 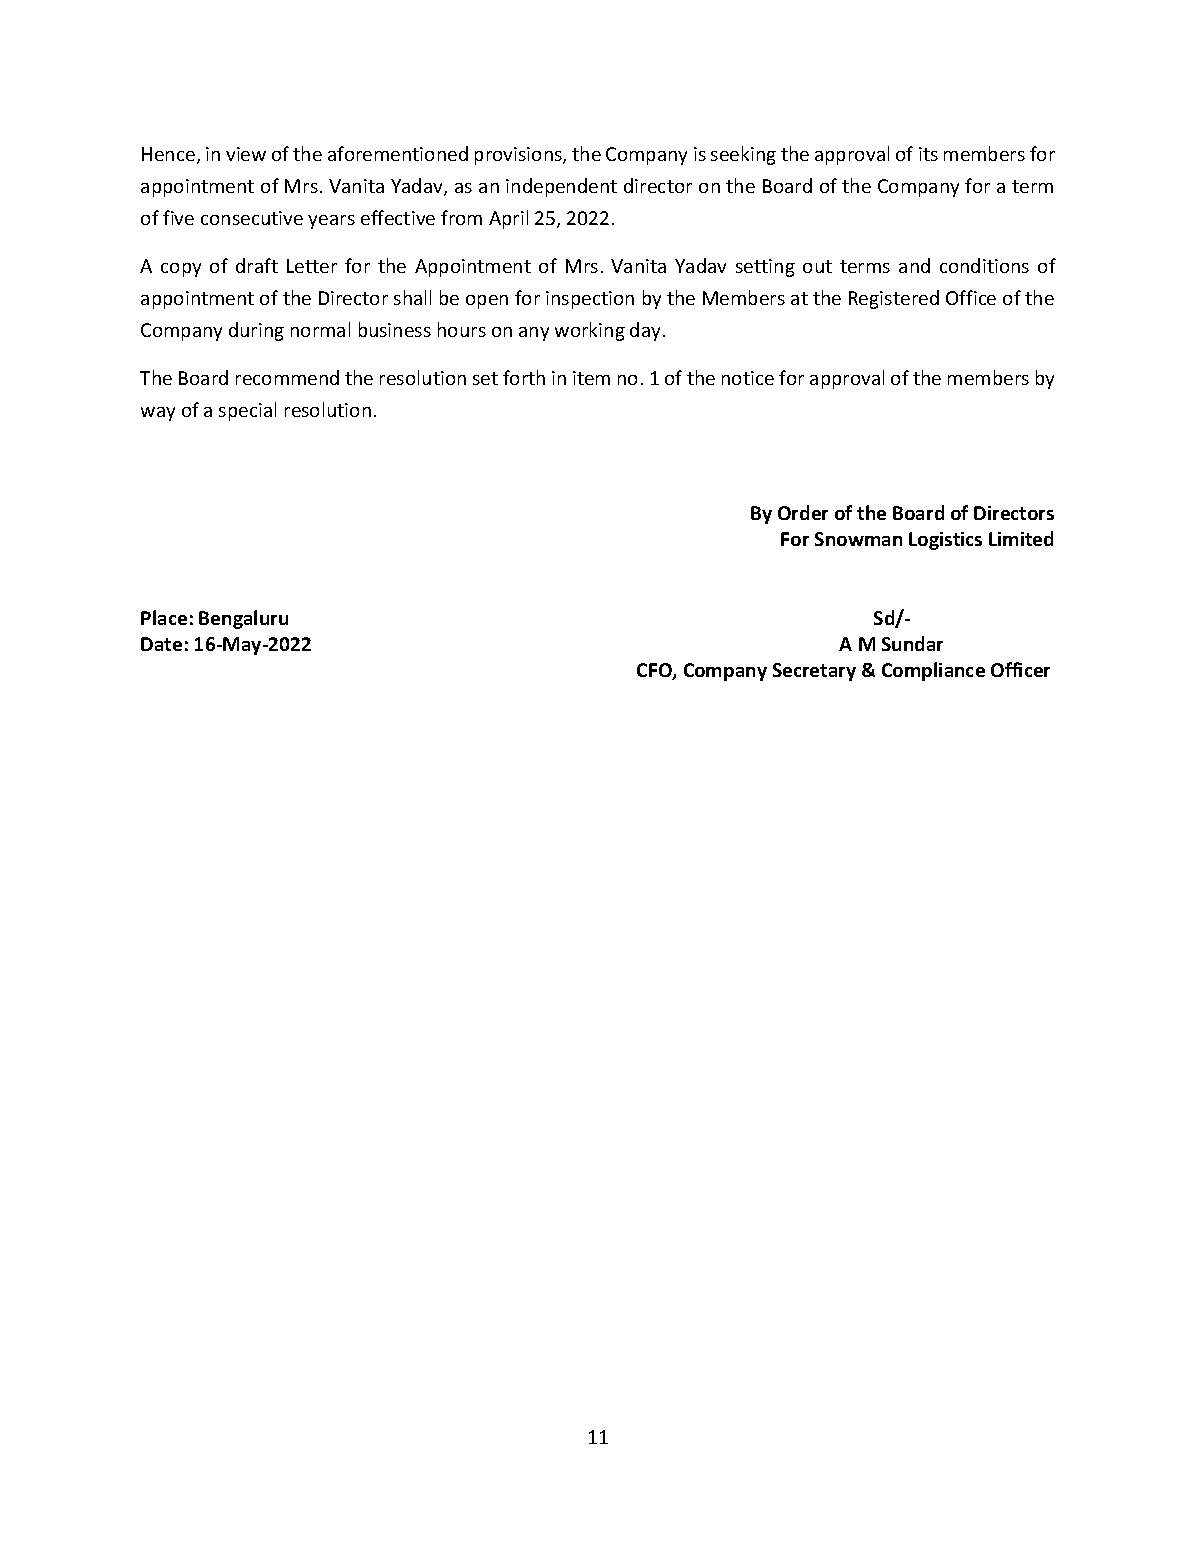 What do you see at coordinates (561, 187) in the image?
I see `independent` at bounding box center [561, 187].
